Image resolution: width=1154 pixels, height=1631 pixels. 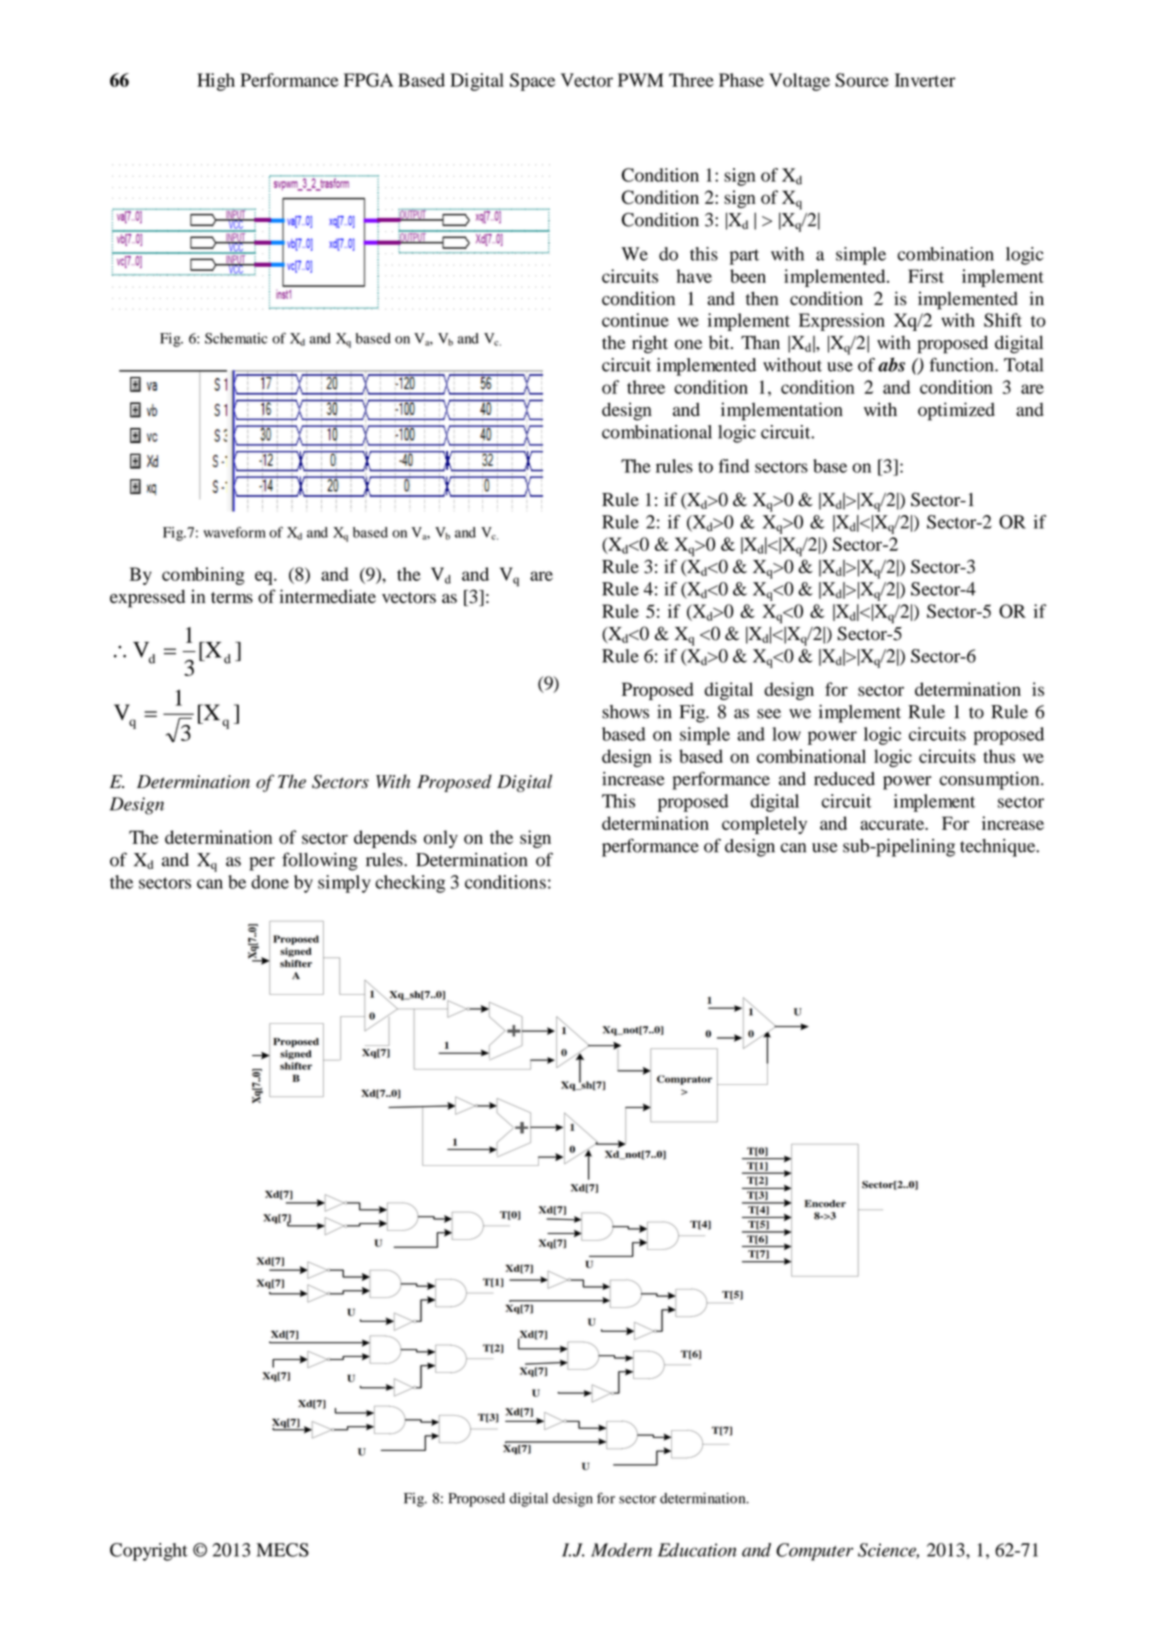 I want to click on checking, so click(x=410, y=884).
